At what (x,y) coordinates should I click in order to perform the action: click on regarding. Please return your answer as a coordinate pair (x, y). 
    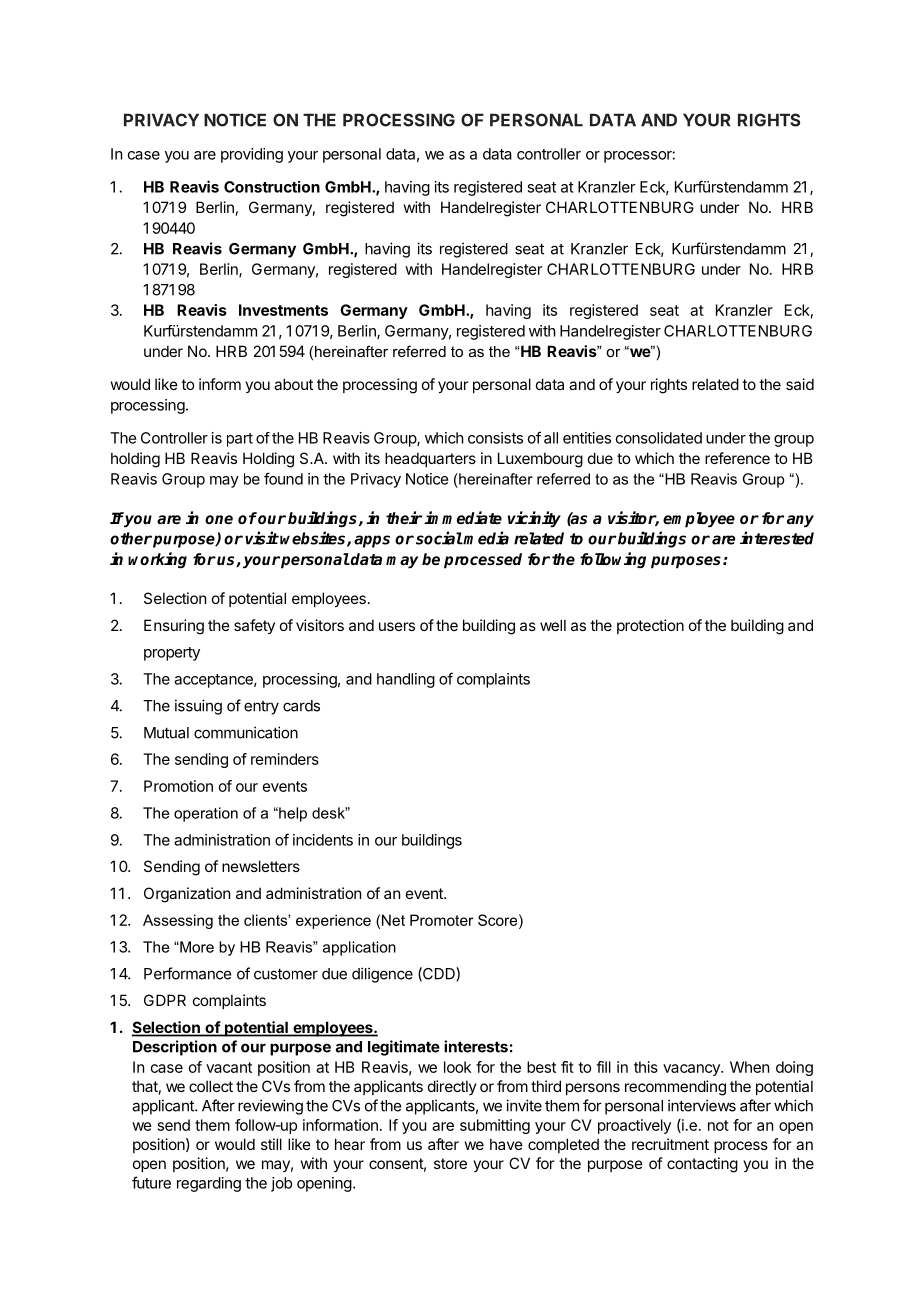
    Looking at the image, I should click on (209, 1184).
